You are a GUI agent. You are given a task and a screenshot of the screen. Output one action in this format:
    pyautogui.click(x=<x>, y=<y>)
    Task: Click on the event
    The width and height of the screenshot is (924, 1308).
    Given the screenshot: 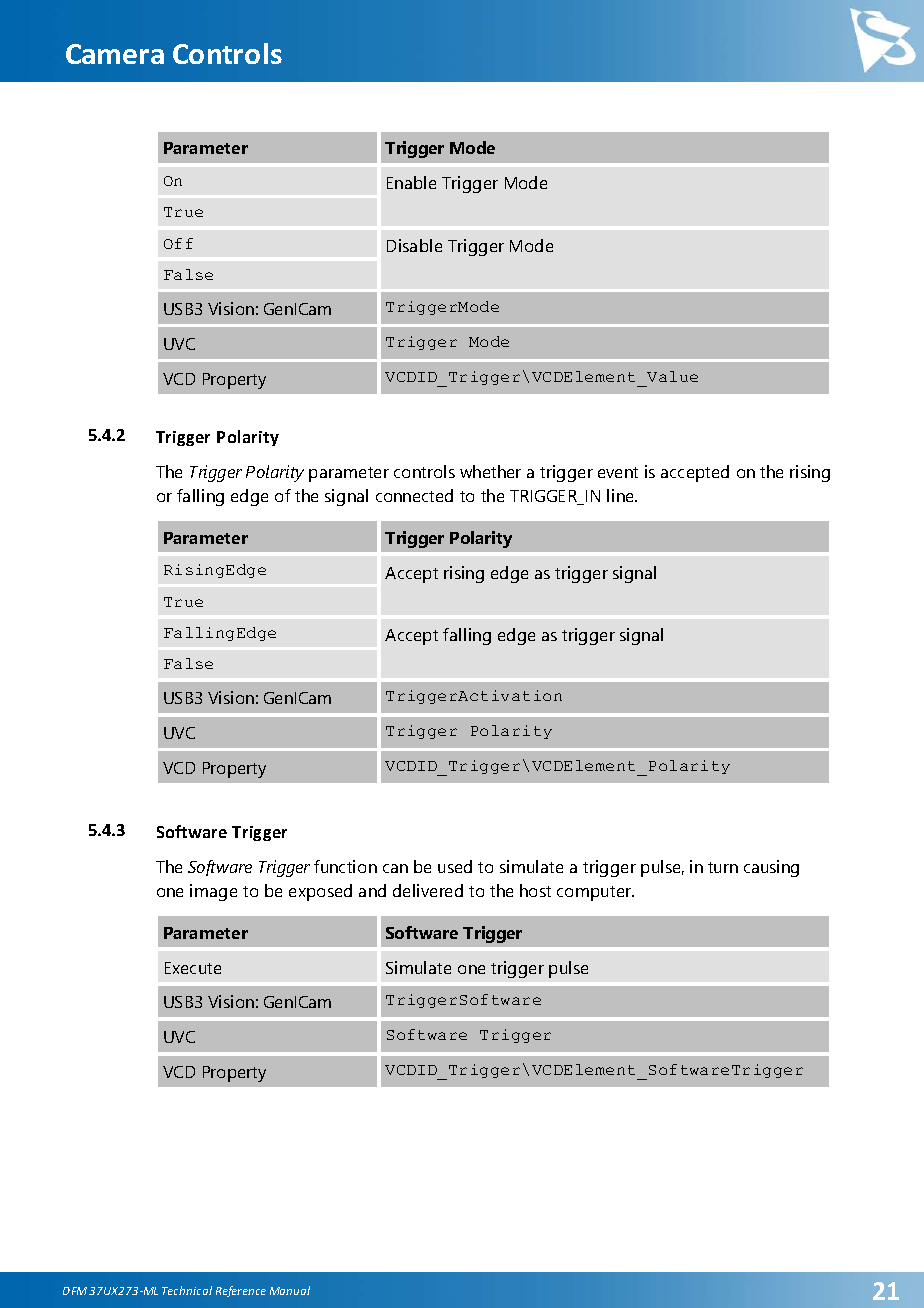 What is the action you would take?
    pyautogui.click(x=618, y=472)
